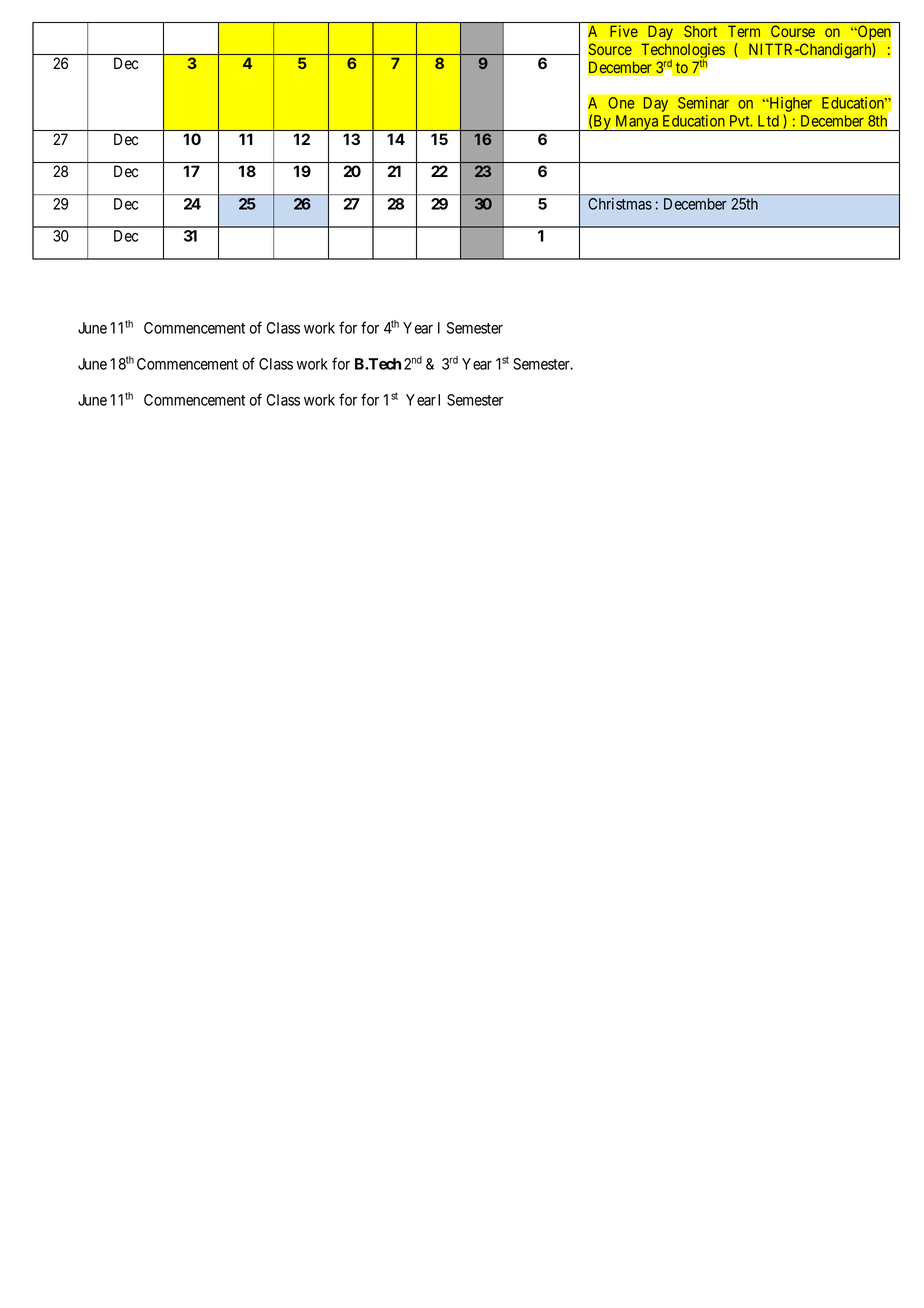  I want to click on Five, so click(624, 31).
